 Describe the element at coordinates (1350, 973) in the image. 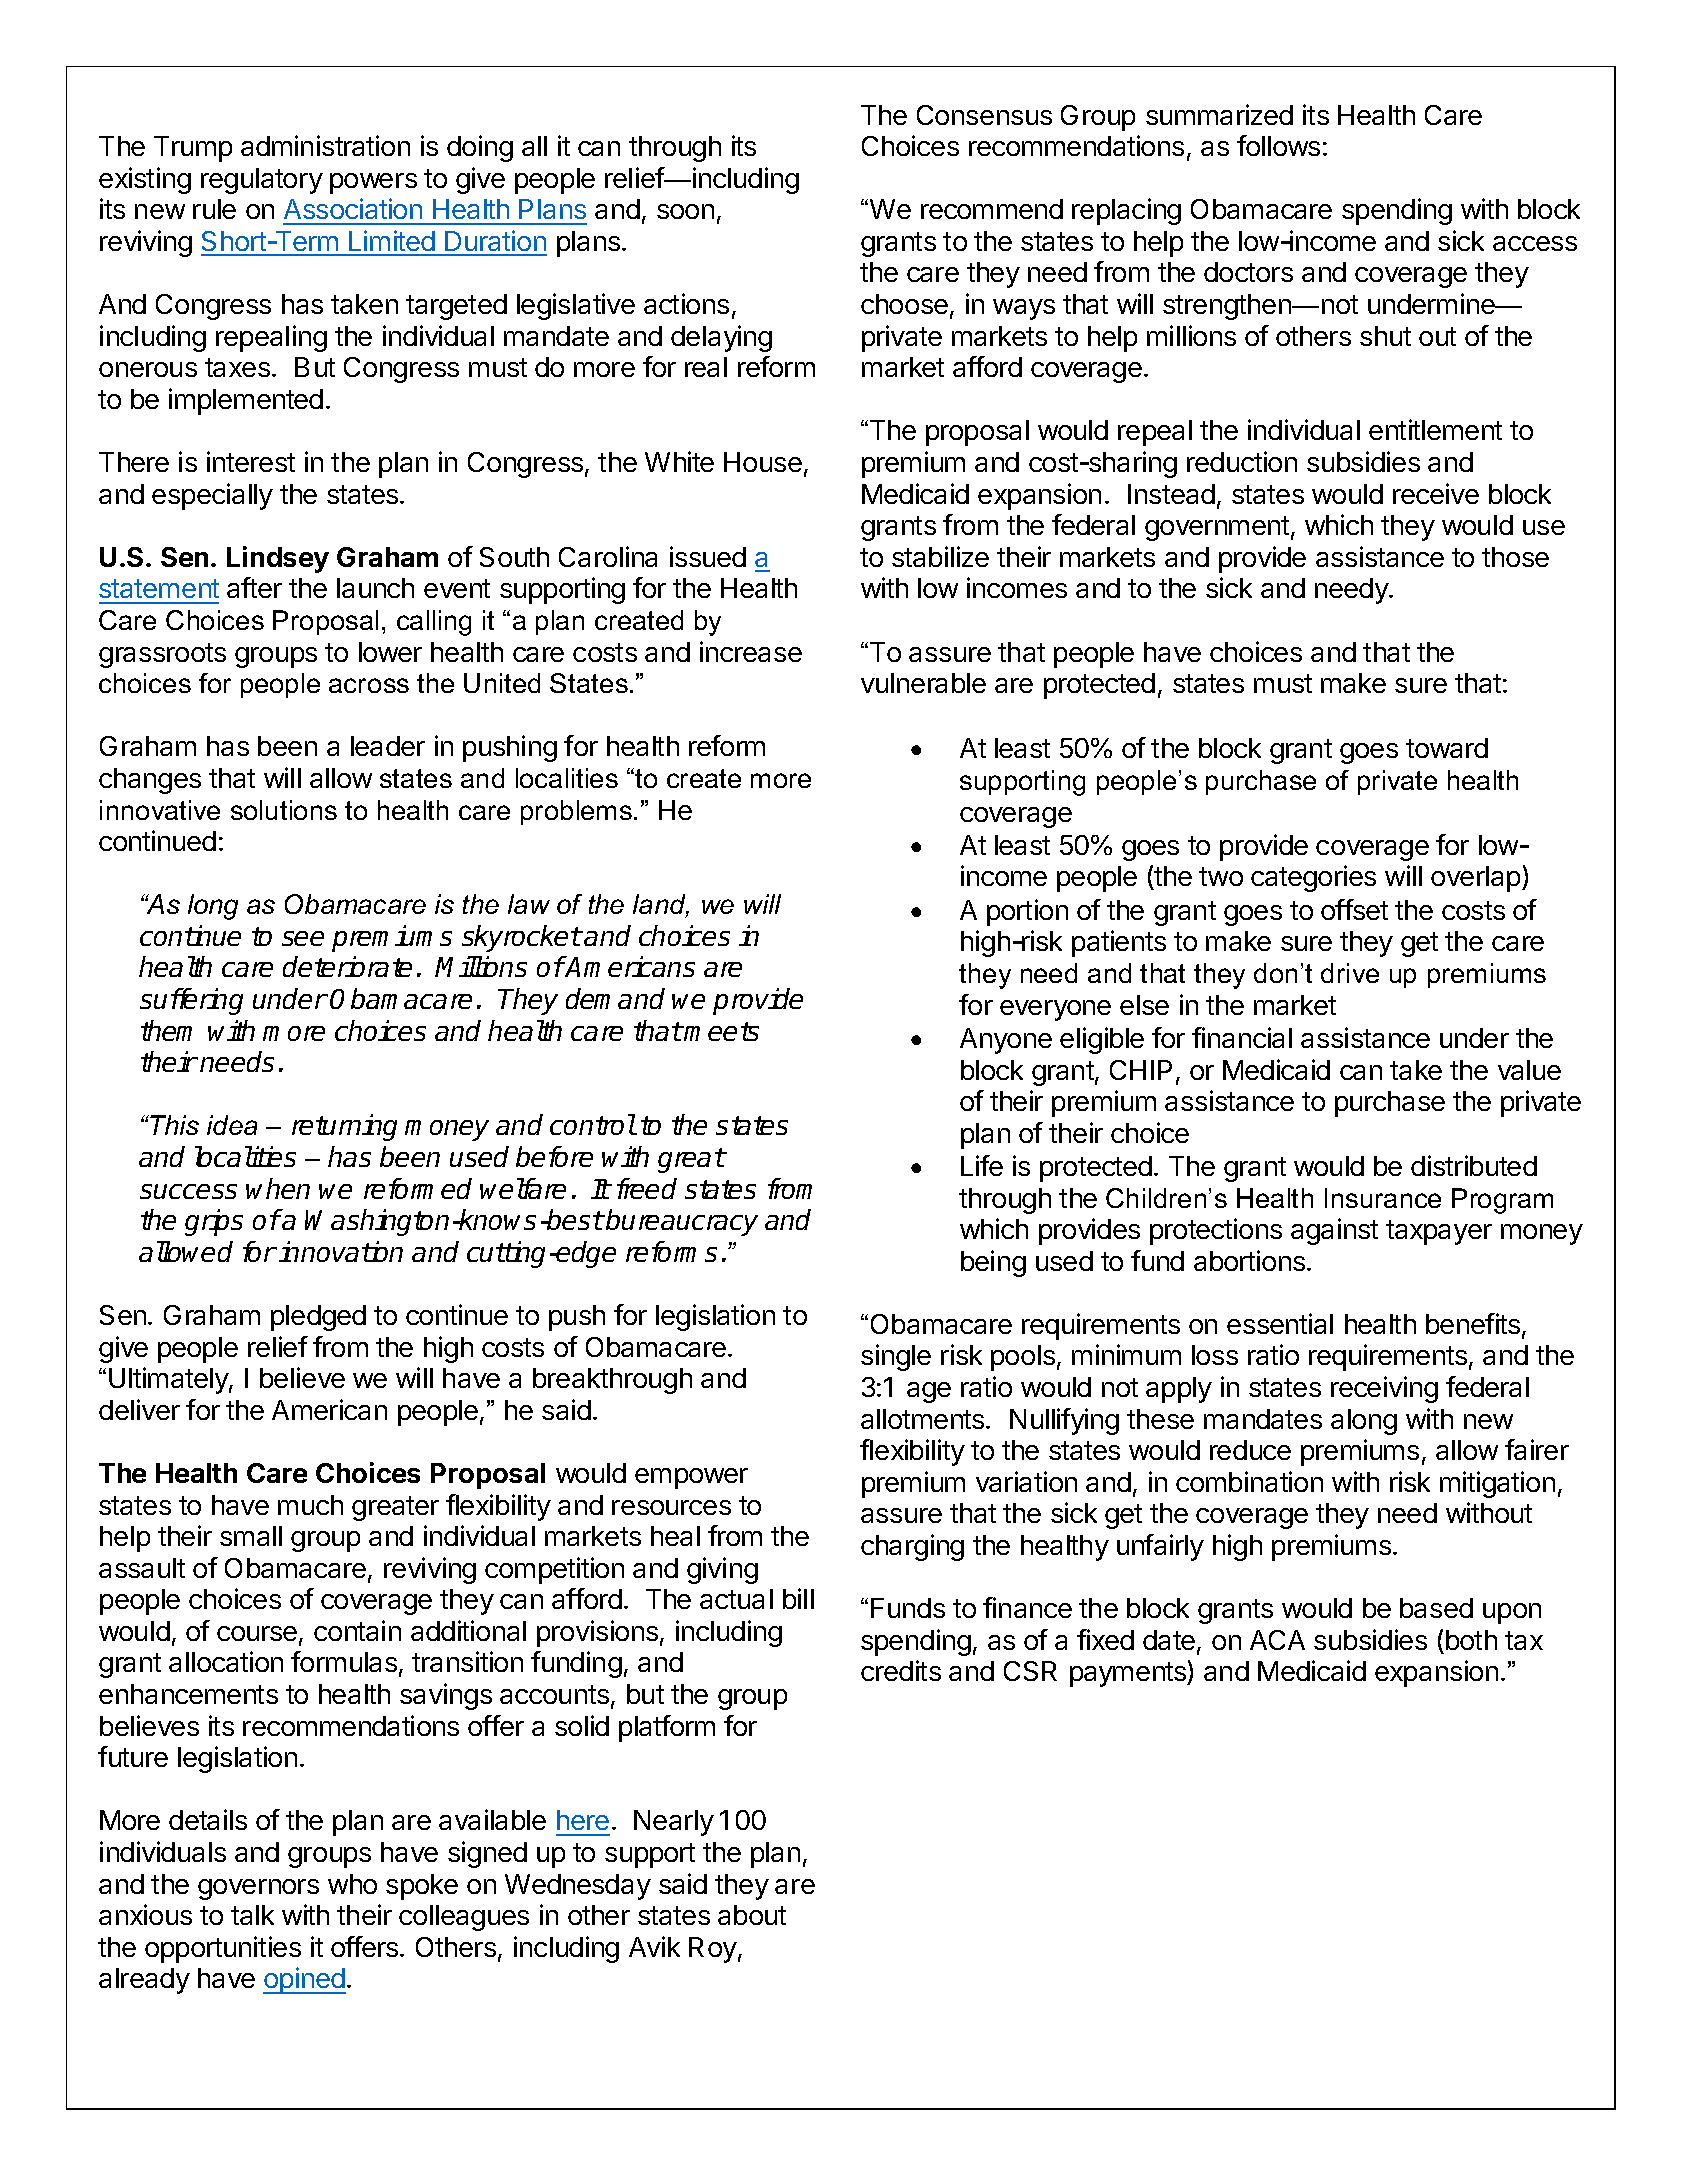

I see `drive` at that location.
